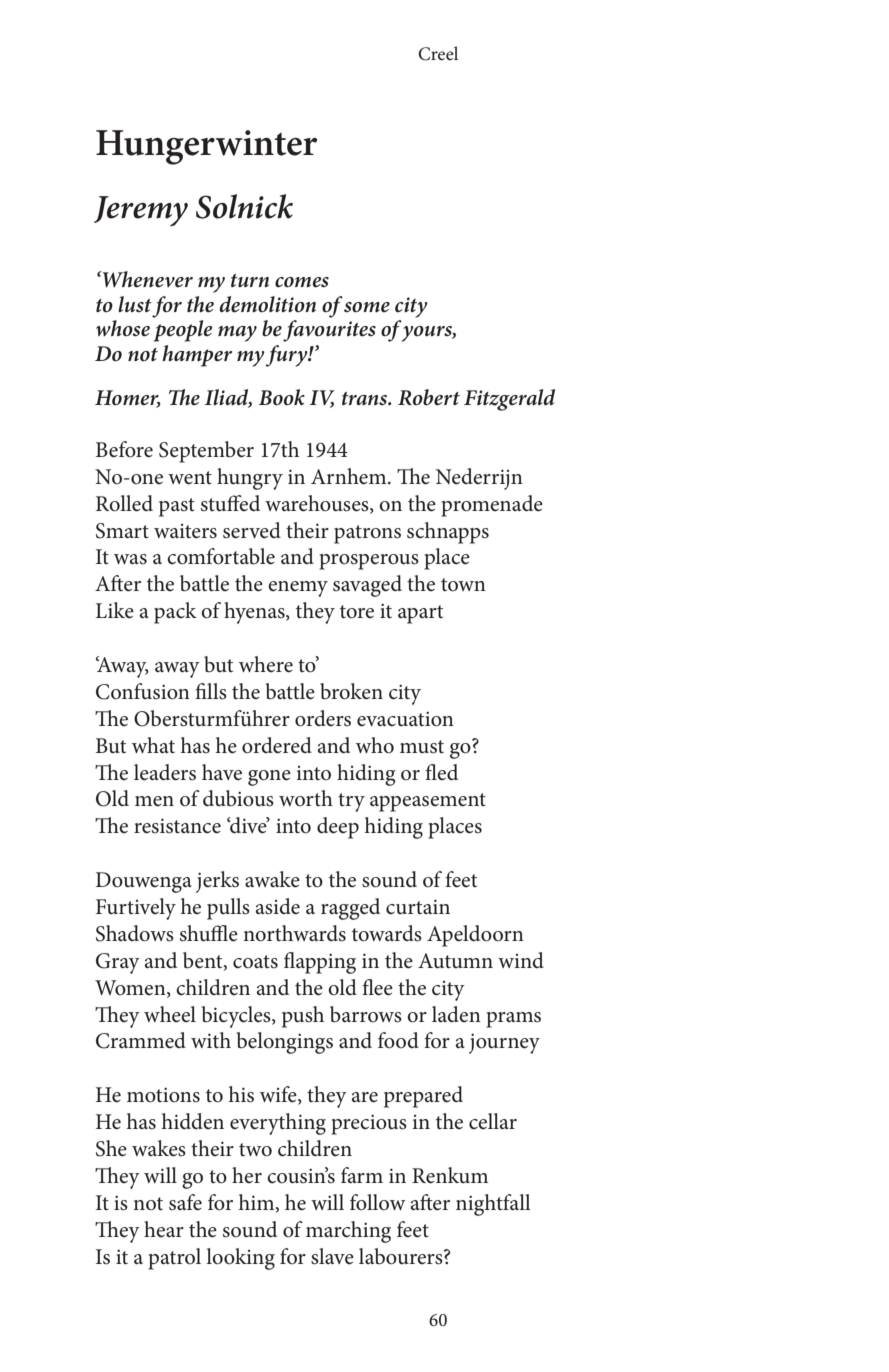  I want to click on resistance, so click(177, 826).
